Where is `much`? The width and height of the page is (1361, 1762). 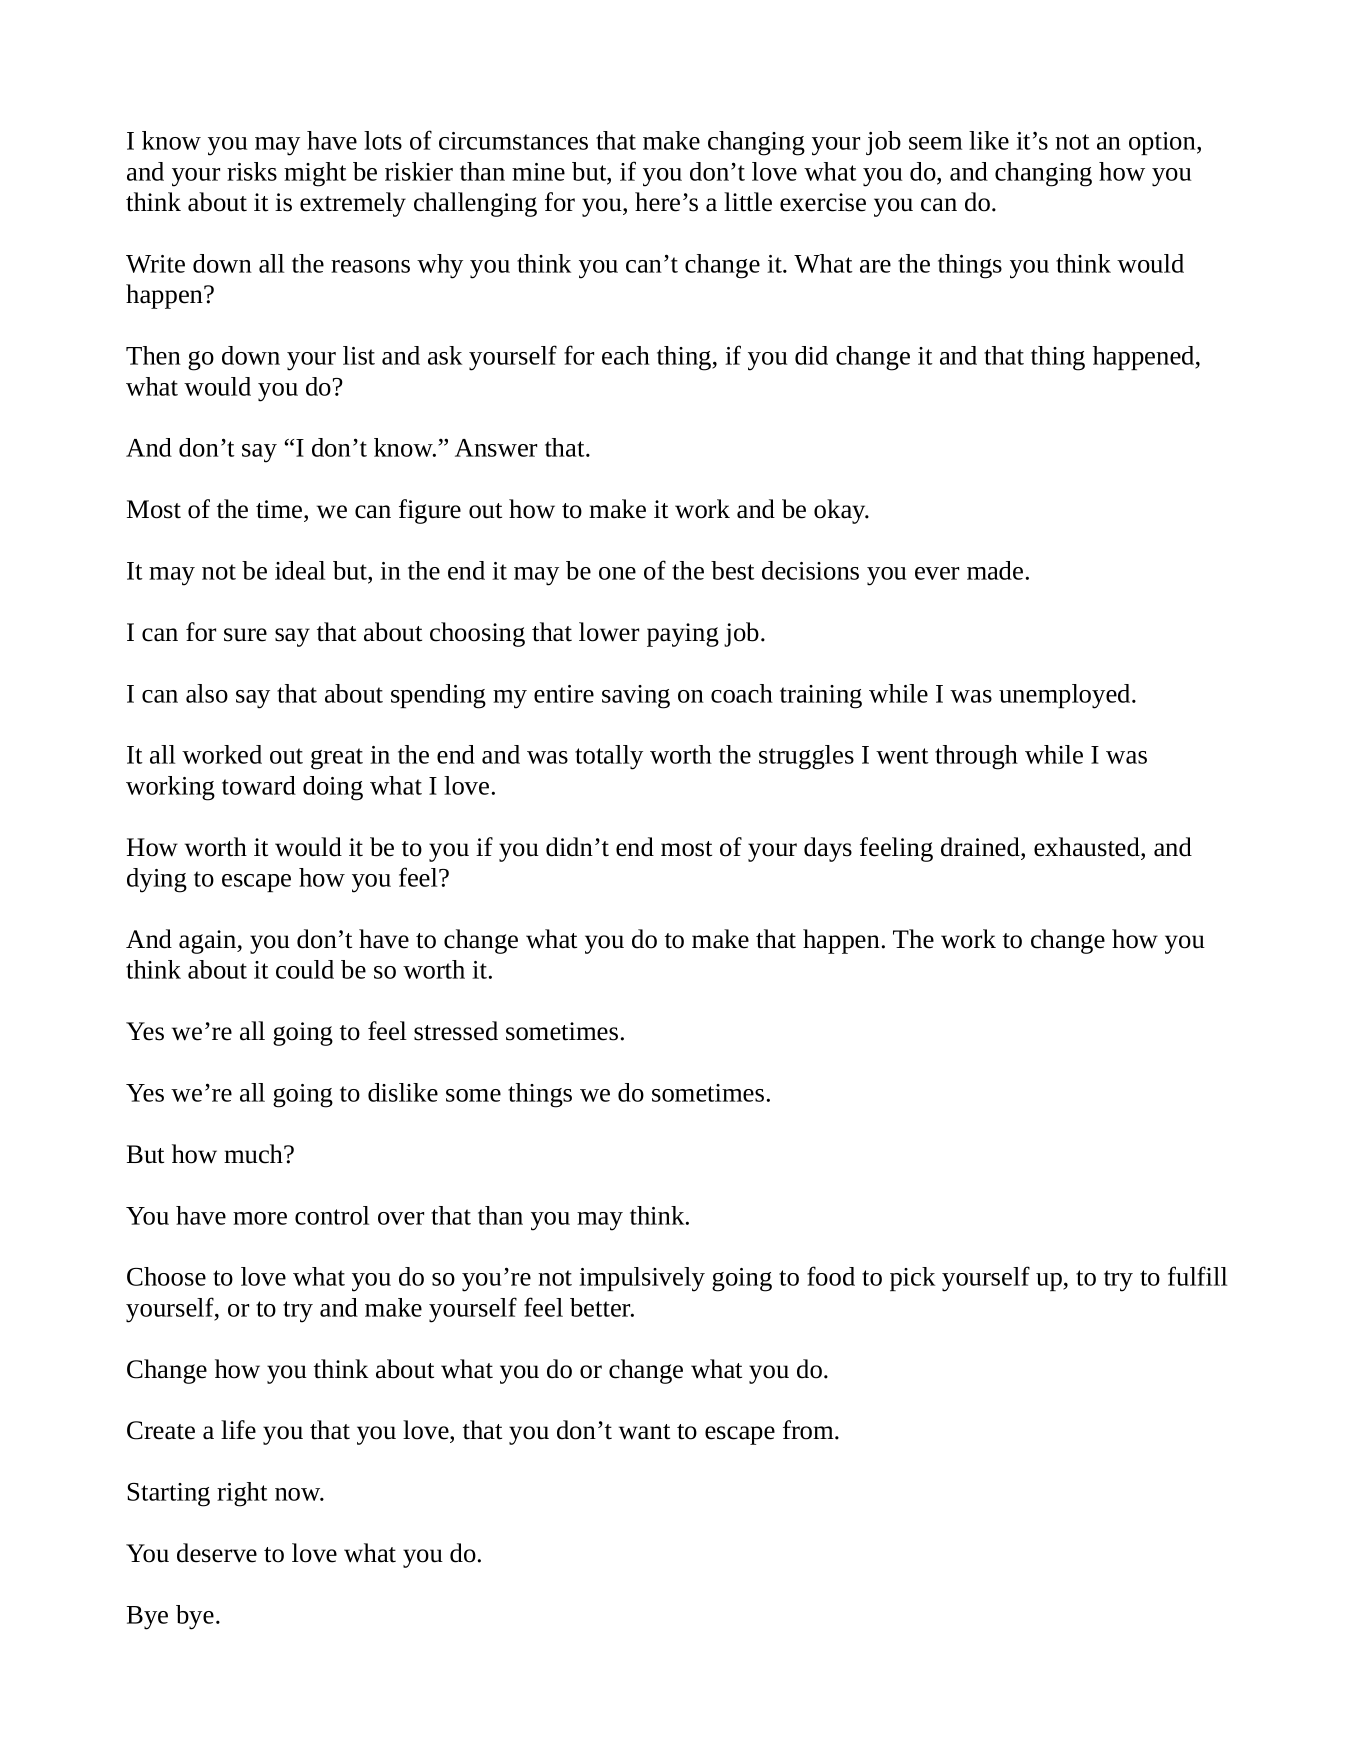
much is located at coordinates (254, 1154).
